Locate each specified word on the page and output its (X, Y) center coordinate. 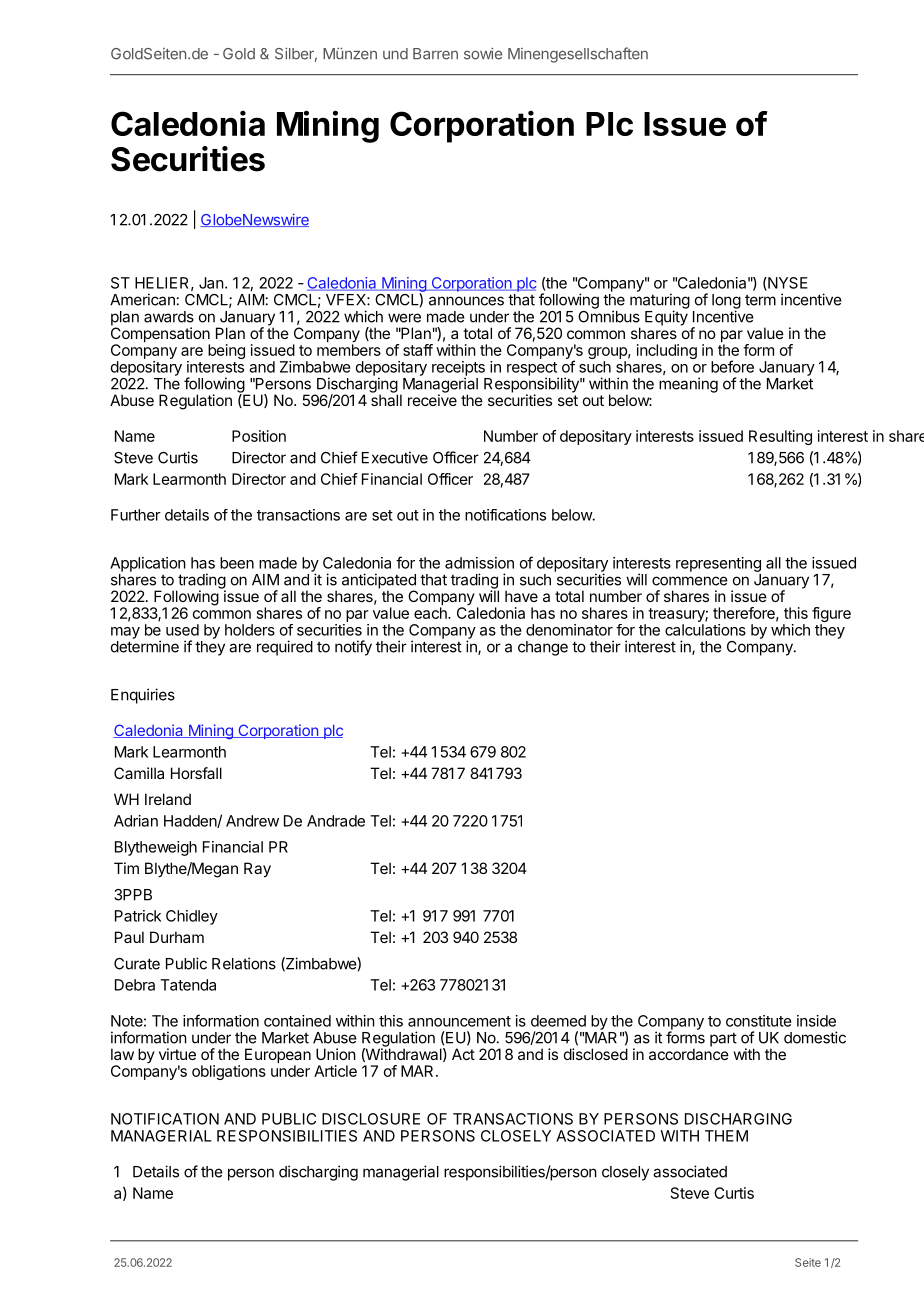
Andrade (336, 821)
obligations (229, 1072)
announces (466, 301)
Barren (435, 54)
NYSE (787, 284)
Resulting (780, 437)
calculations (705, 630)
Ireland (168, 799)
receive (432, 399)
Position (259, 436)
